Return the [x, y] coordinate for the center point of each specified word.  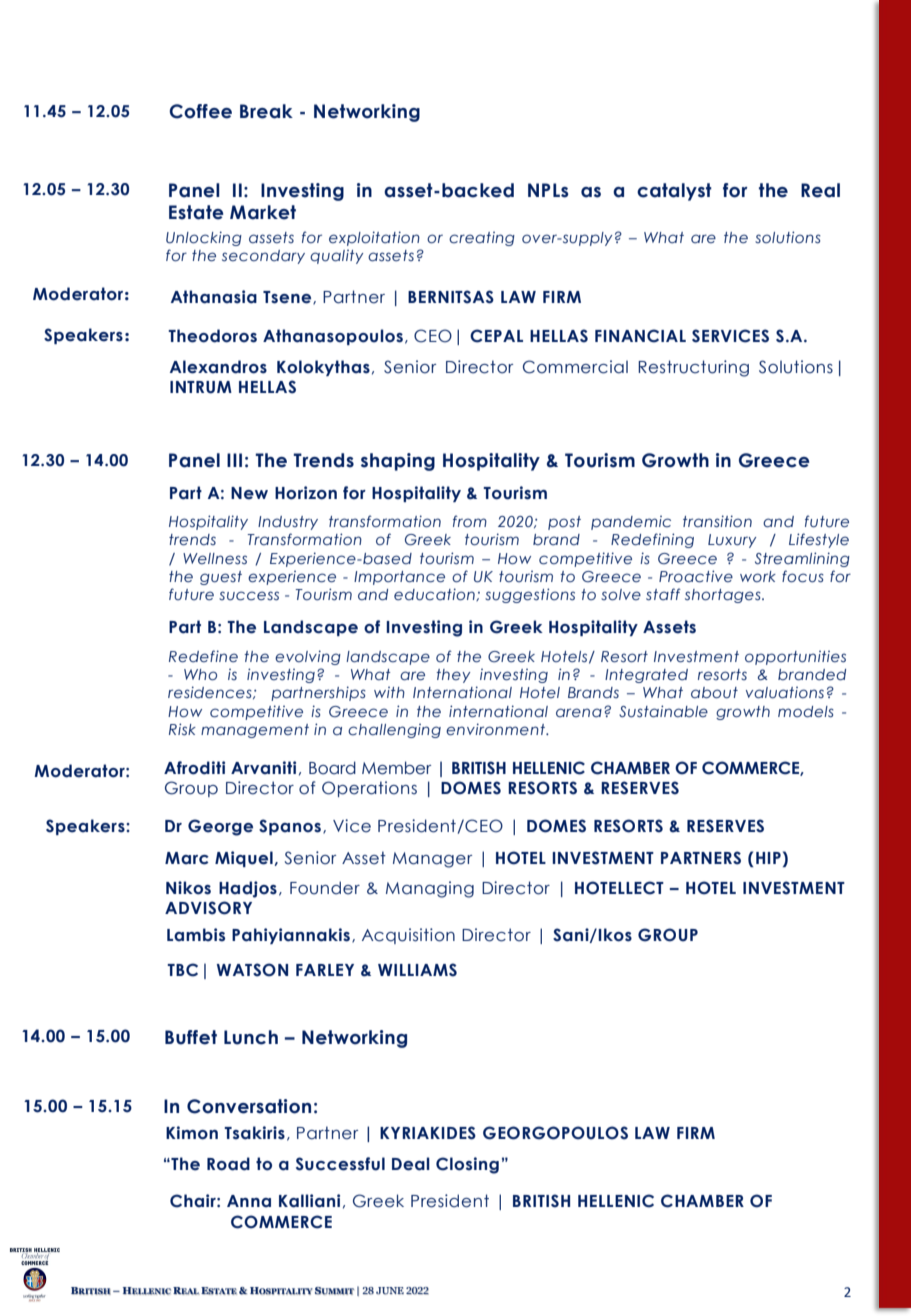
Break [266, 111]
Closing [467, 1165]
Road [228, 1164]
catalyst [674, 192]
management [255, 731]
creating [482, 239]
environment [497, 729]
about [714, 693]
